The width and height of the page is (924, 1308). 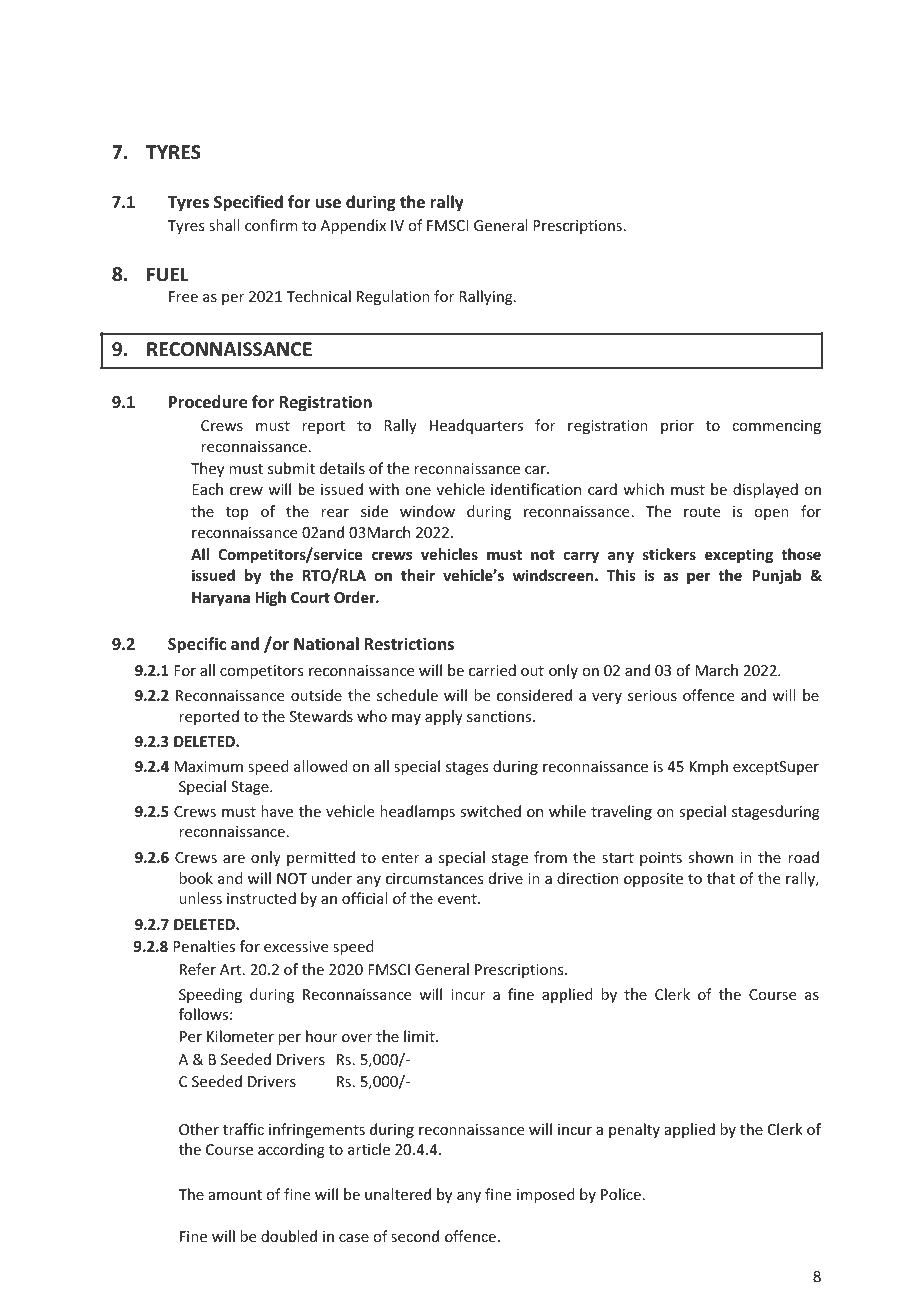 I want to click on commencing, so click(x=776, y=427).
